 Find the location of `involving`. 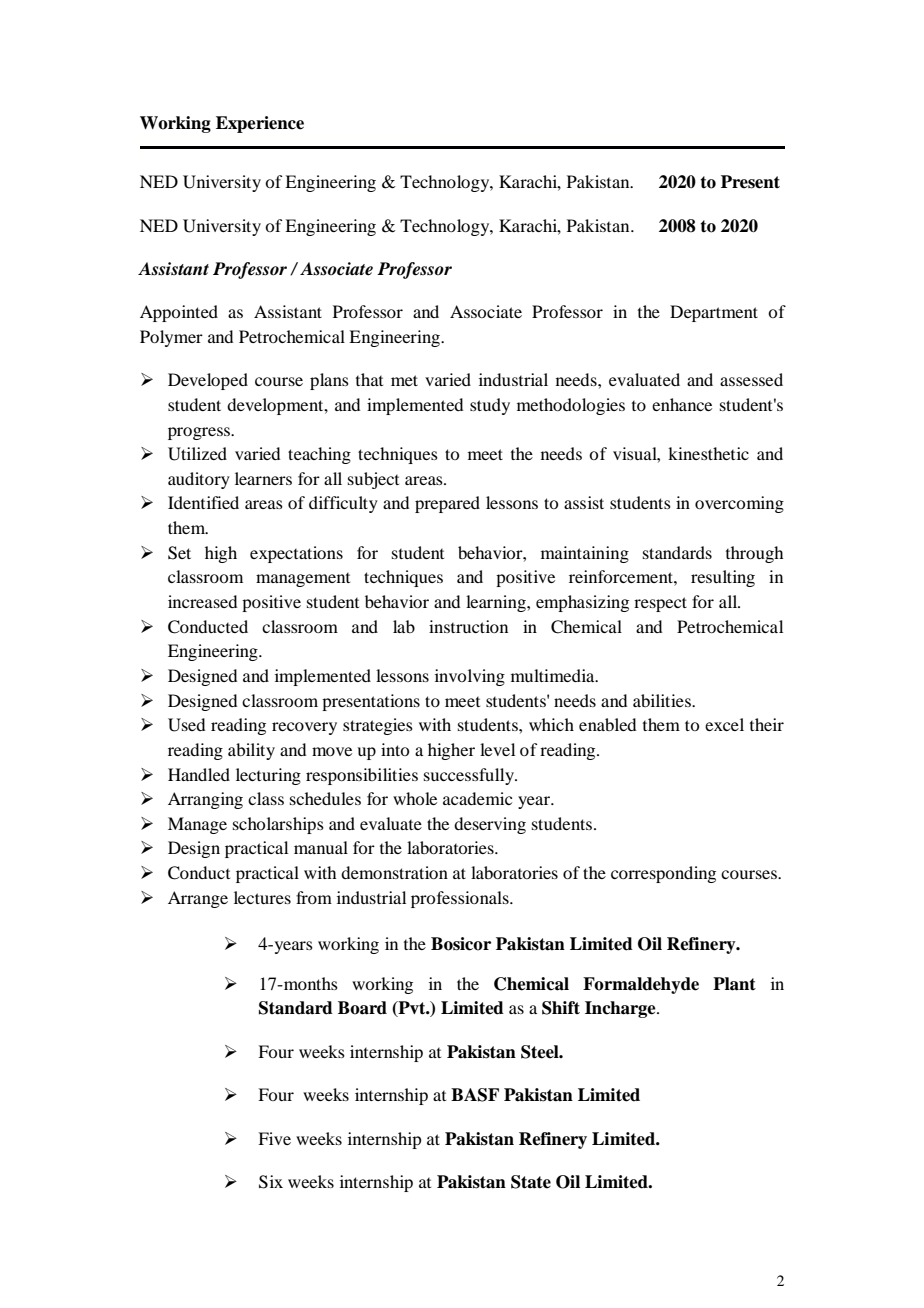

involving is located at coordinates (470, 677).
